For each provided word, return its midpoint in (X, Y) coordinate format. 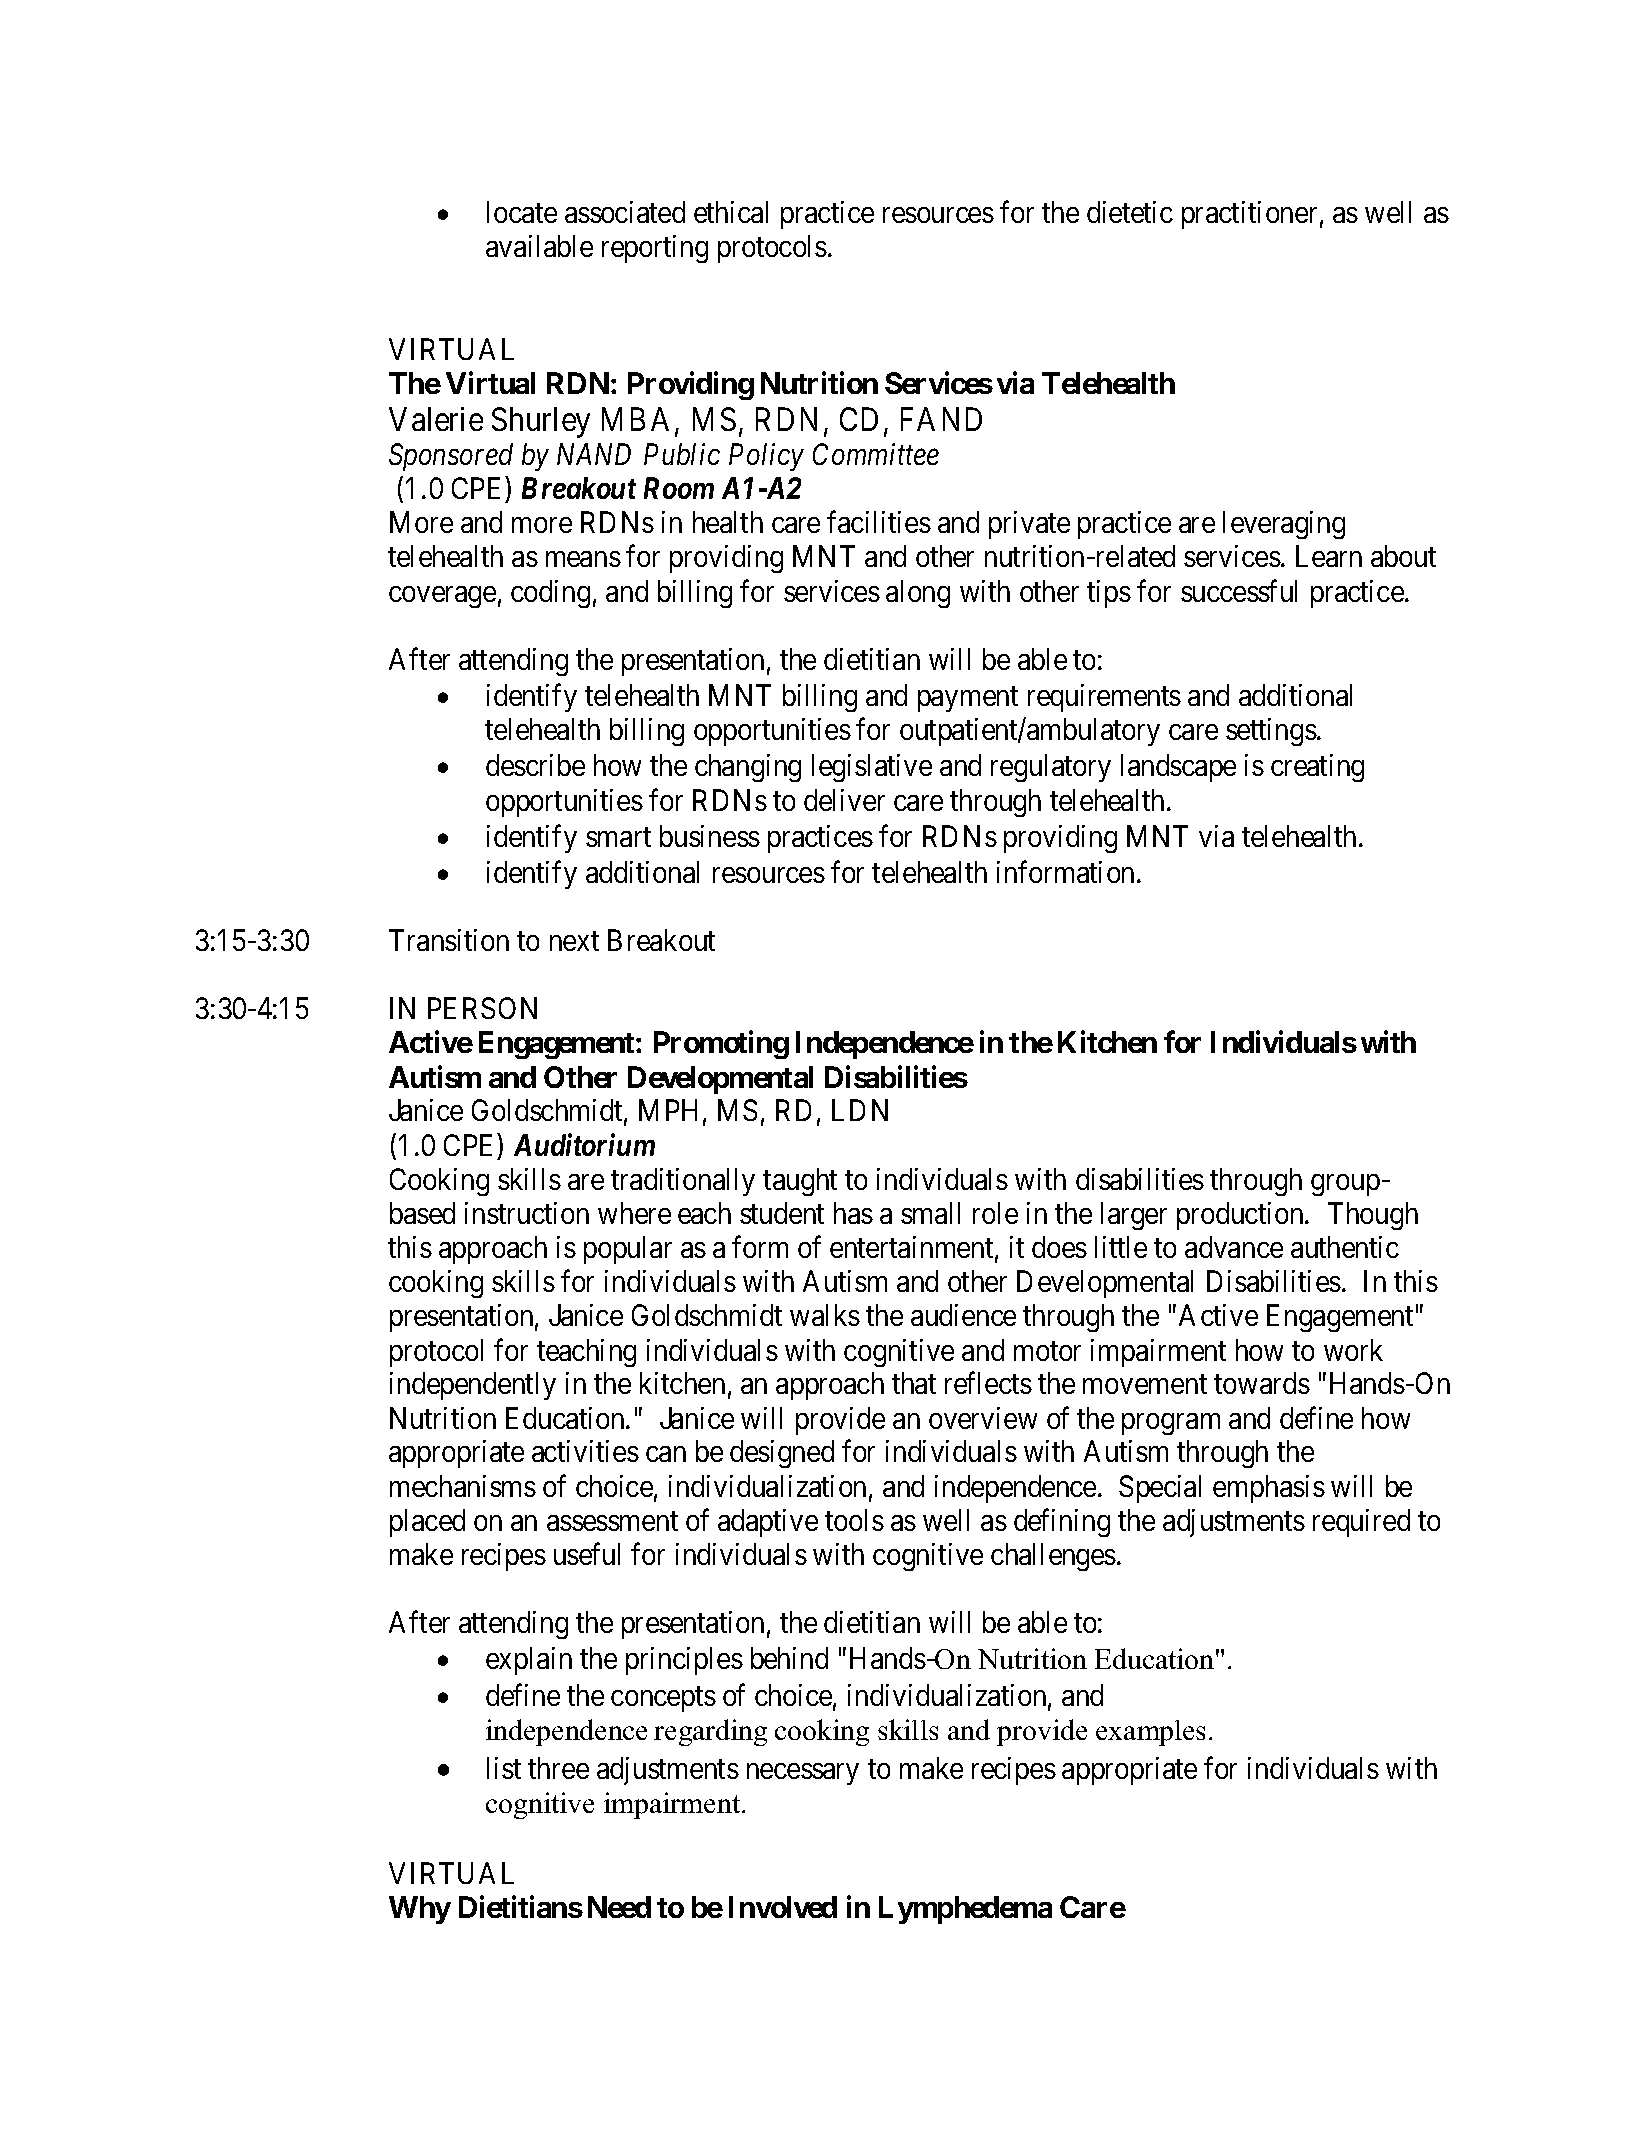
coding (550, 594)
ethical (731, 212)
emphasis (1269, 1489)
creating (1317, 768)
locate (522, 212)
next (574, 941)
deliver (844, 800)
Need (619, 1907)
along (918, 594)
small (930, 1213)
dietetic (1130, 212)
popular (628, 1250)
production (1241, 1216)
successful (1239, 590)
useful (587, 1554)
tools (854, 1520)
